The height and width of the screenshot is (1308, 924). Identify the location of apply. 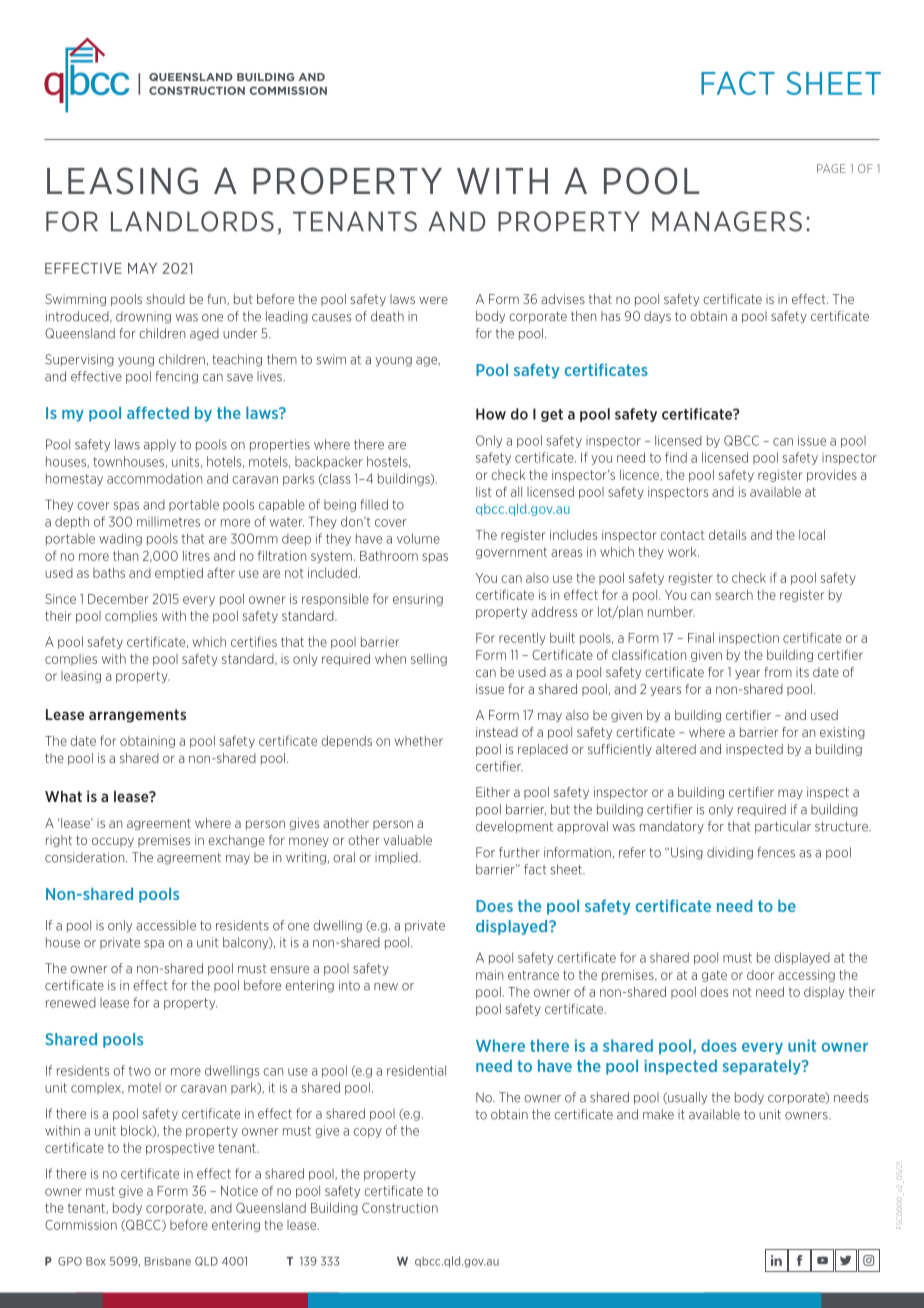
(160, 445).
